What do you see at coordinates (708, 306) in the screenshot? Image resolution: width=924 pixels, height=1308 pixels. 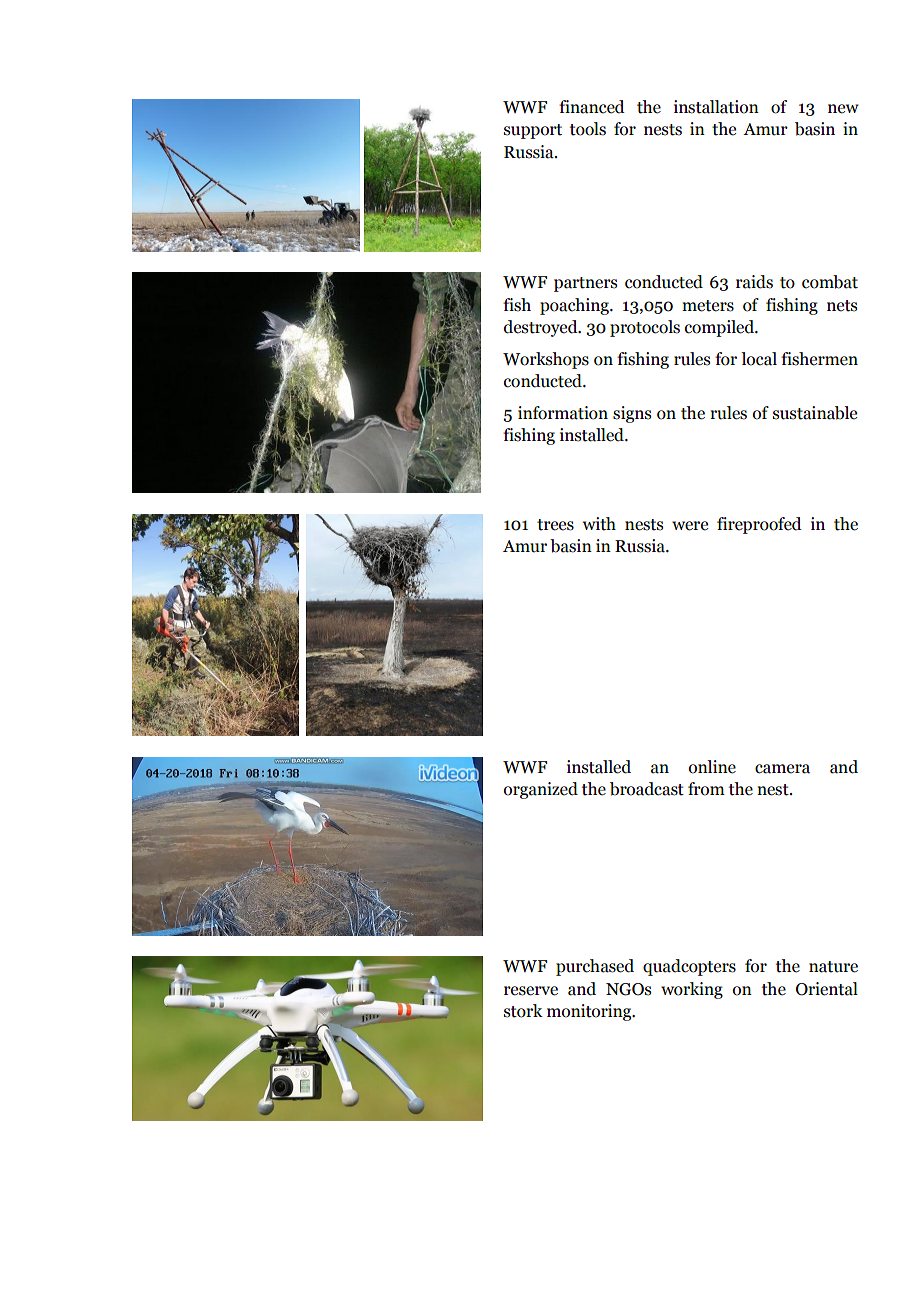 I see `meters` at bounding box center [708, 306].
